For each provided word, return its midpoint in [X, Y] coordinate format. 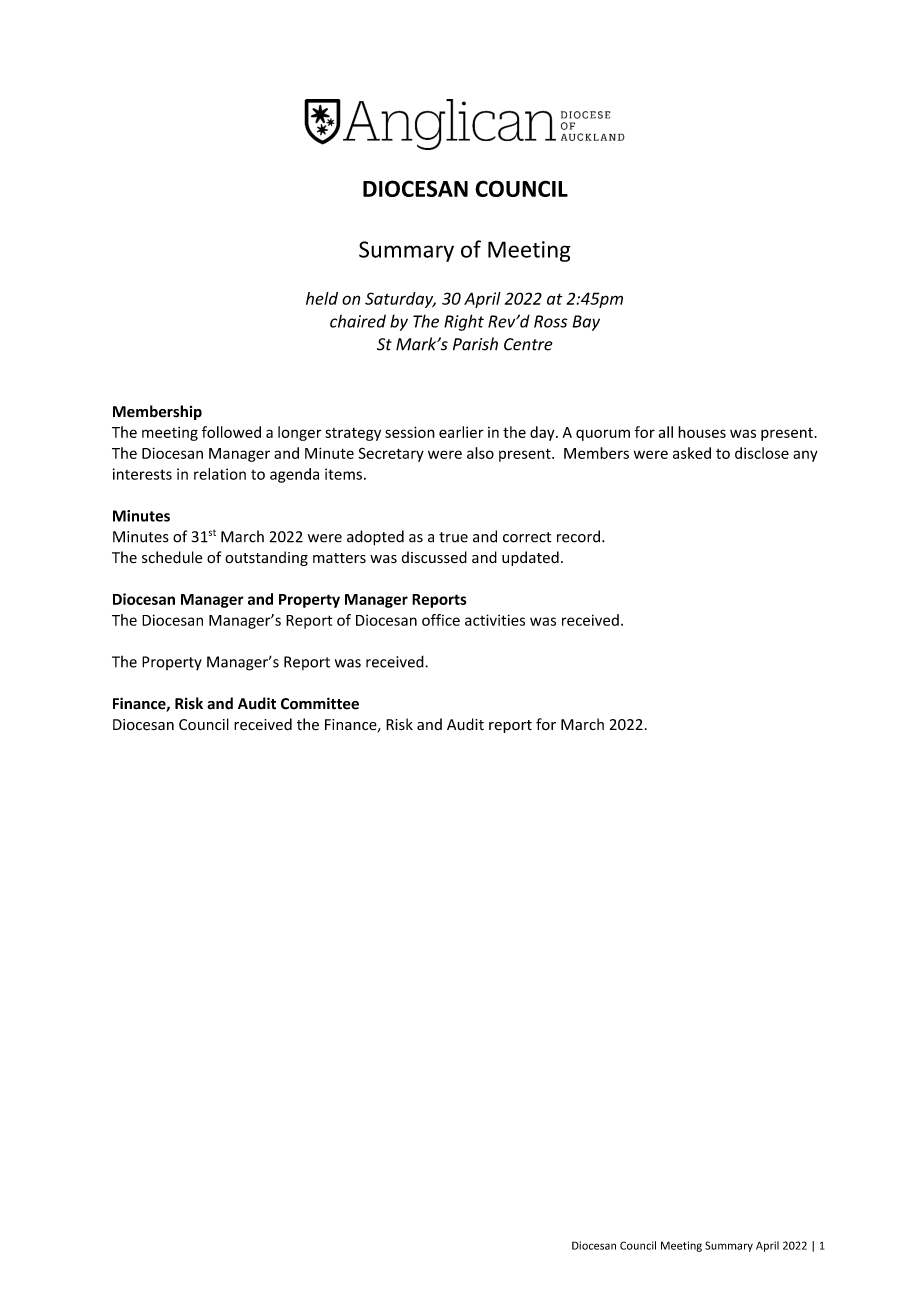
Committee [320, 703]
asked [692, 453]
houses [702, 432]
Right [464, 322]
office [441, 620]
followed [231, 432]
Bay [586, 323]
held [322, 298]
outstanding [266, 558]
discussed [434, 557]
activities [495, 620]
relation [220, 474]
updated [530, 558]
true [453, 537]
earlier [461, 432]
